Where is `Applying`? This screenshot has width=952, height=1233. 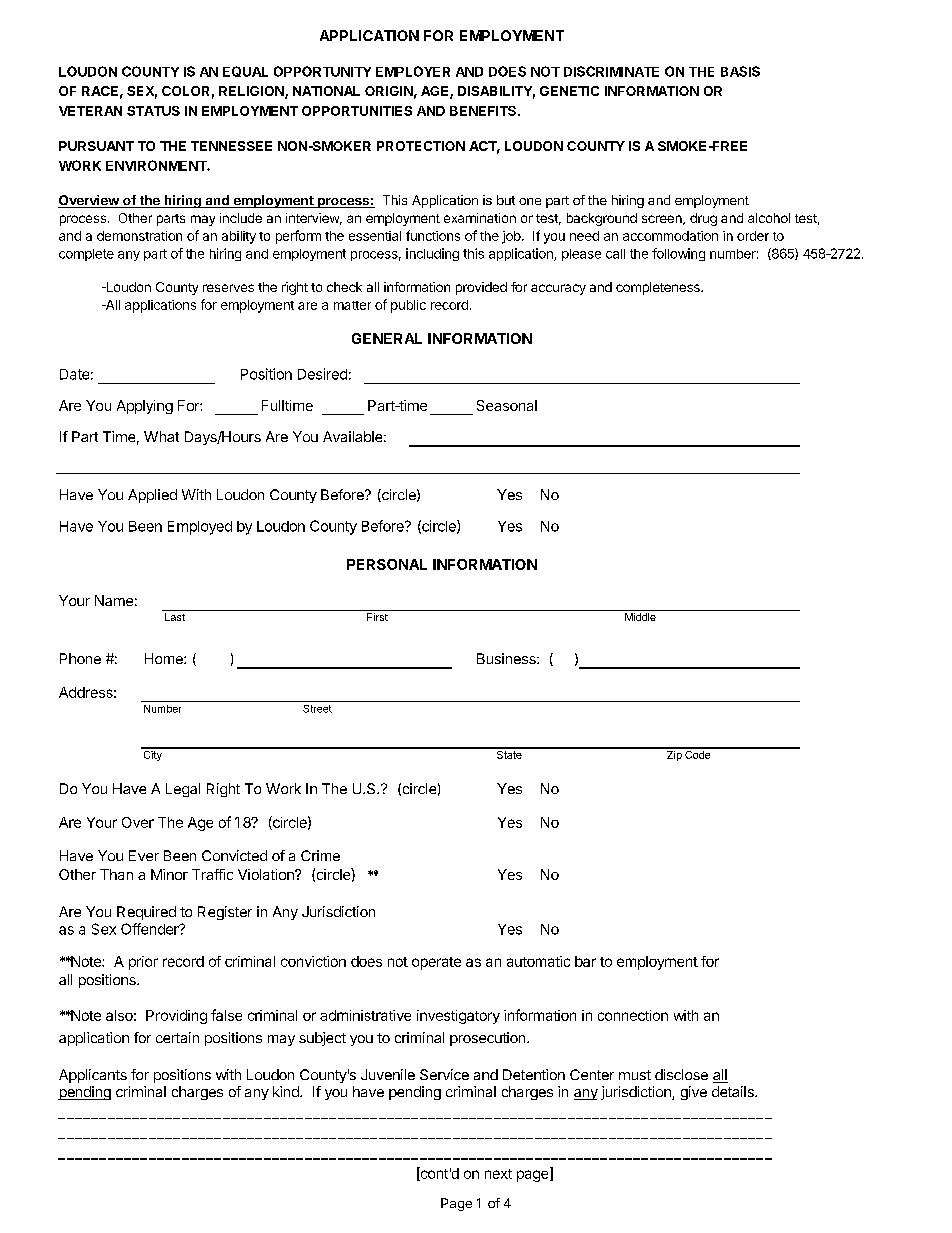 Applying is located at coordinates (145, 407).
